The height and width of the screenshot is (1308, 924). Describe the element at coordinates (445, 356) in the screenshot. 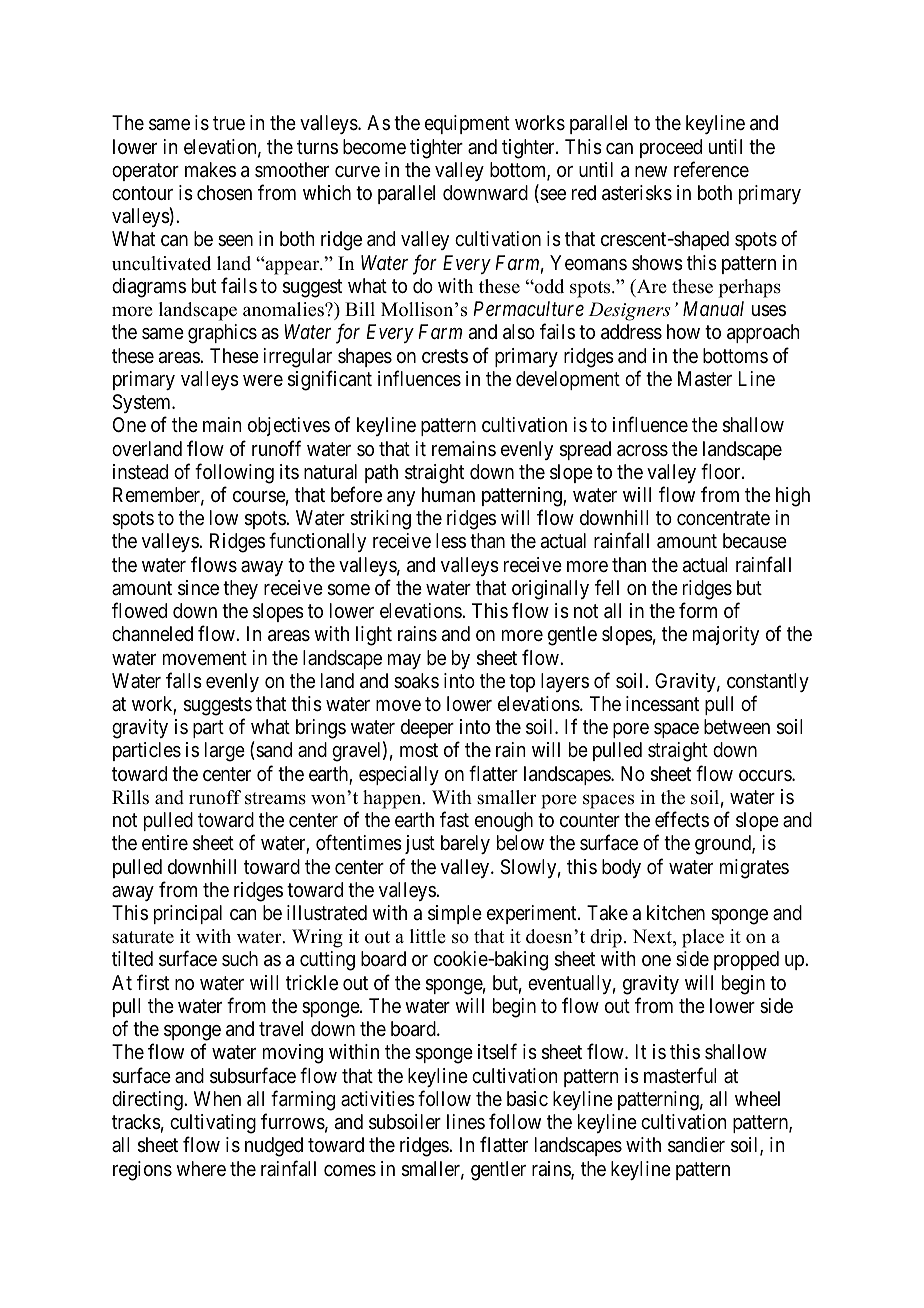

I see `crests` at that location.
